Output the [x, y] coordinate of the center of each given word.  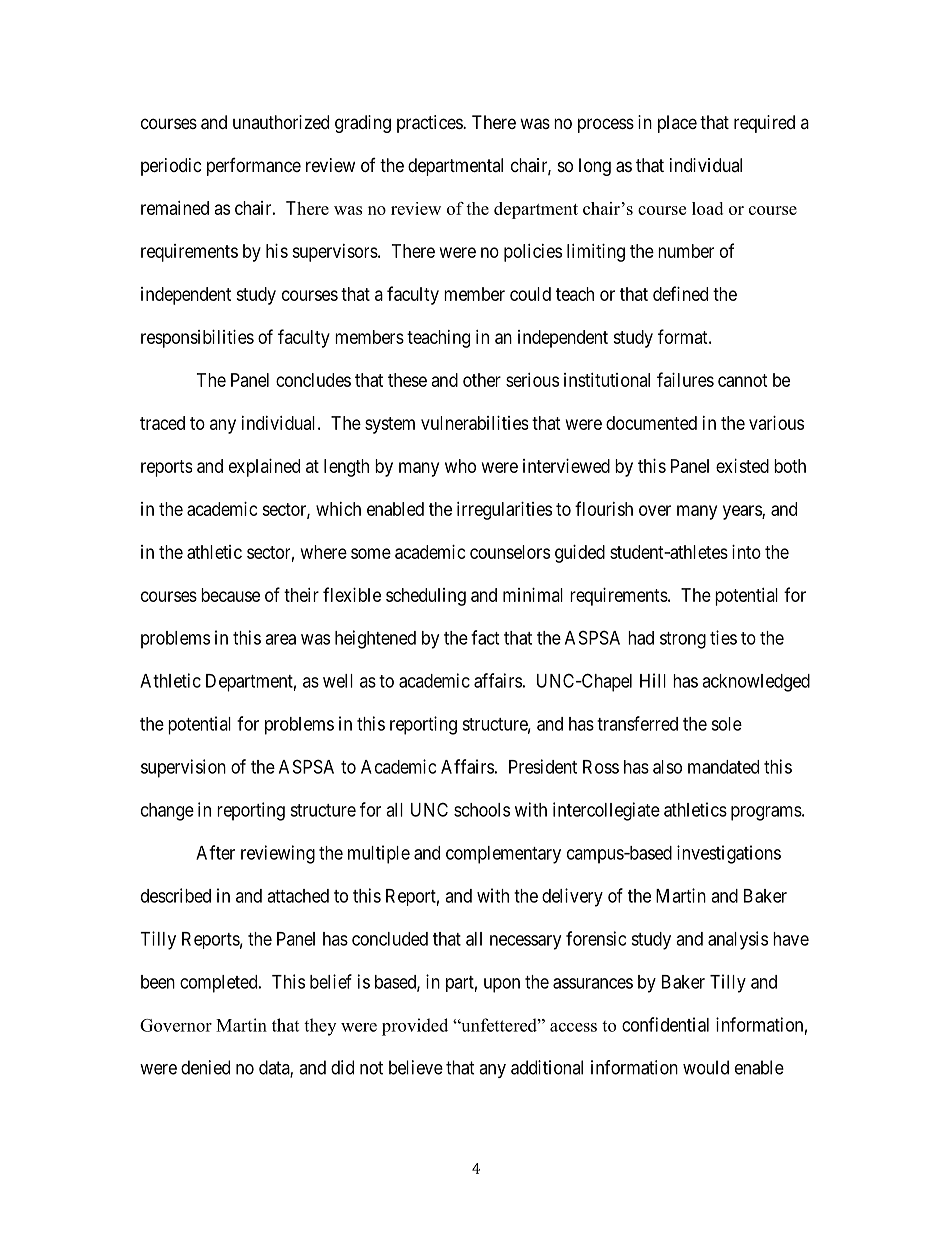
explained [264, 468]
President [543, 766]
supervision [183, 768]
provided [415, 1027]
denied [205, 1067]
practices [430, 124]
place [677, 124]
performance [254, 167]
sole [726, 724]
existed [742, 466]
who [460, 466]
